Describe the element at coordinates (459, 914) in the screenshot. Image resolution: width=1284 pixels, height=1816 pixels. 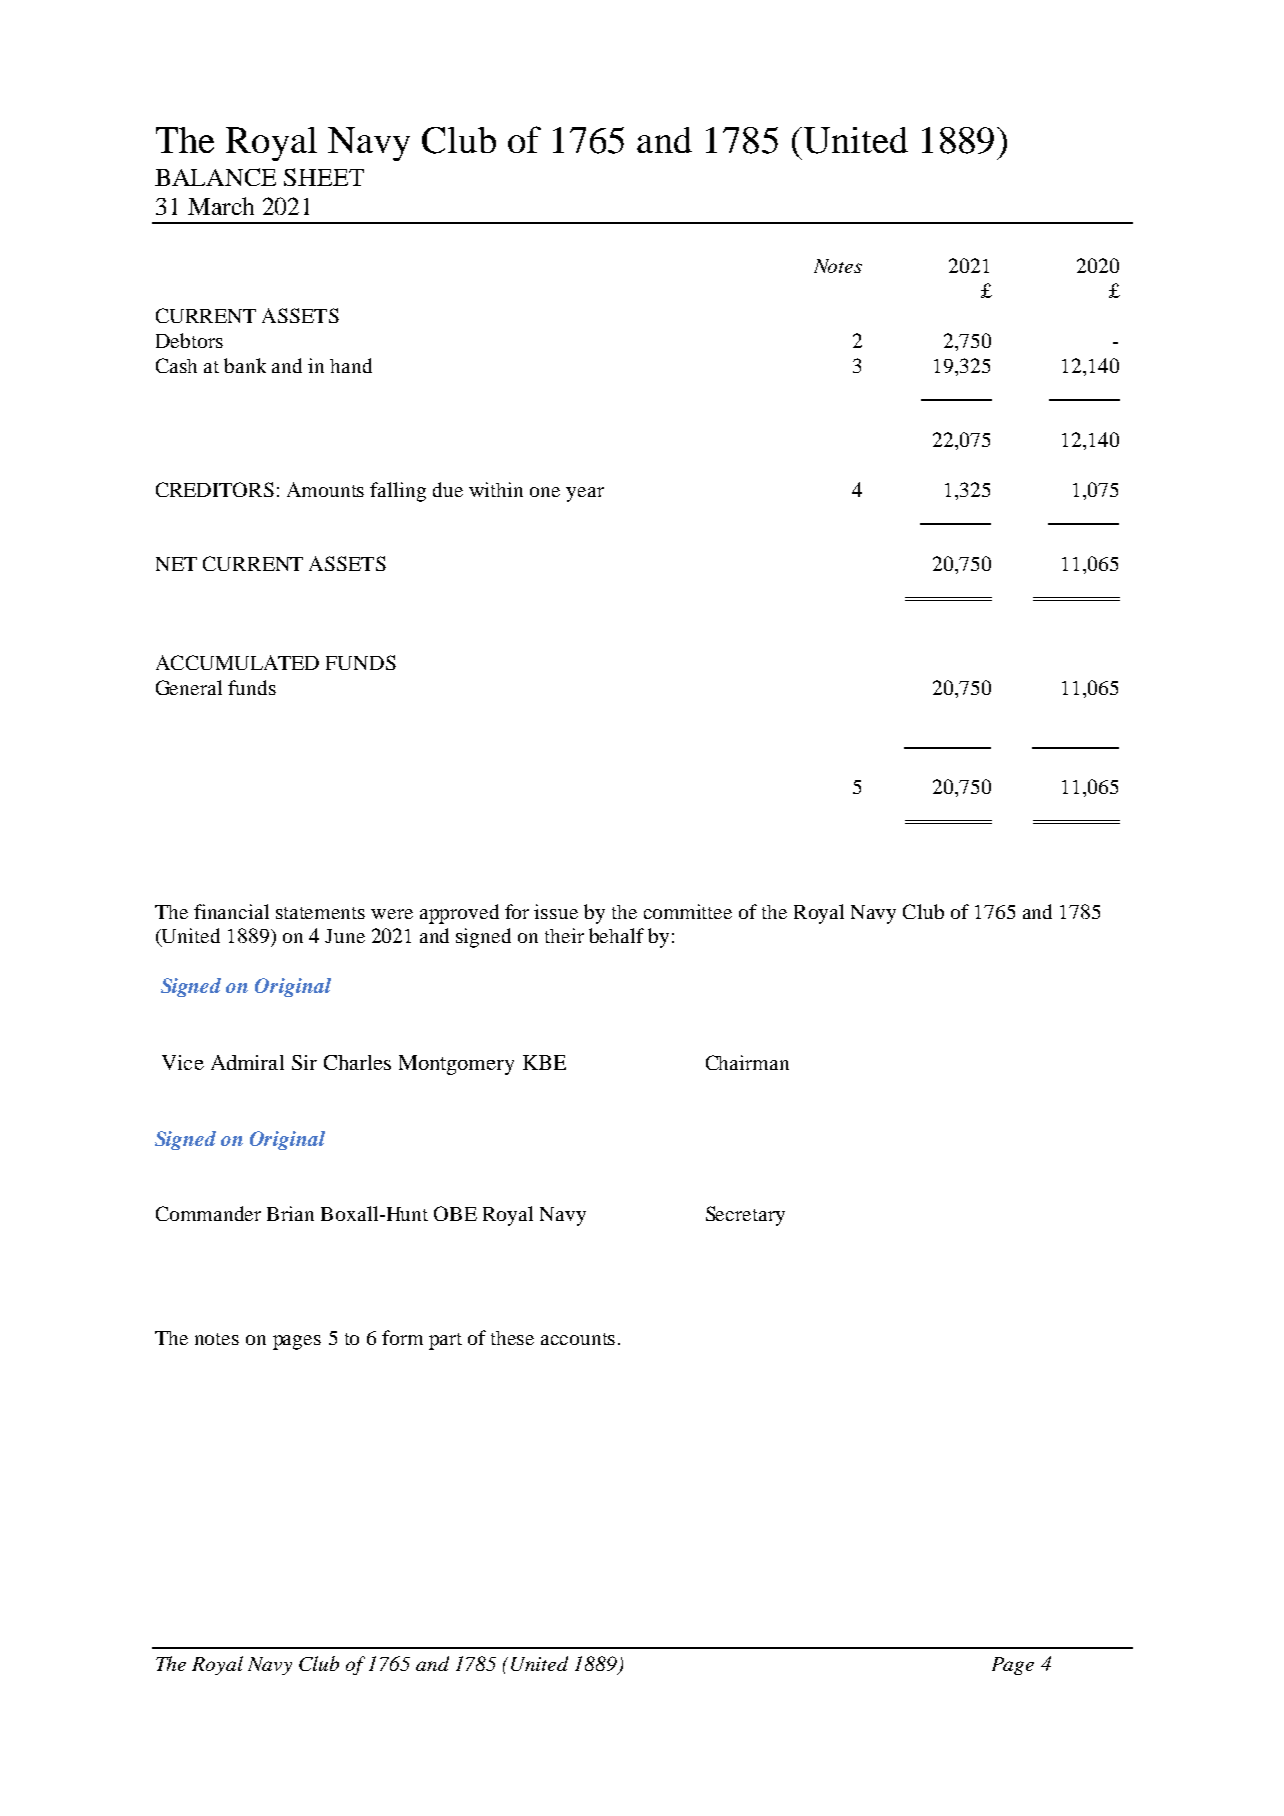
I see `approved` at that location.
